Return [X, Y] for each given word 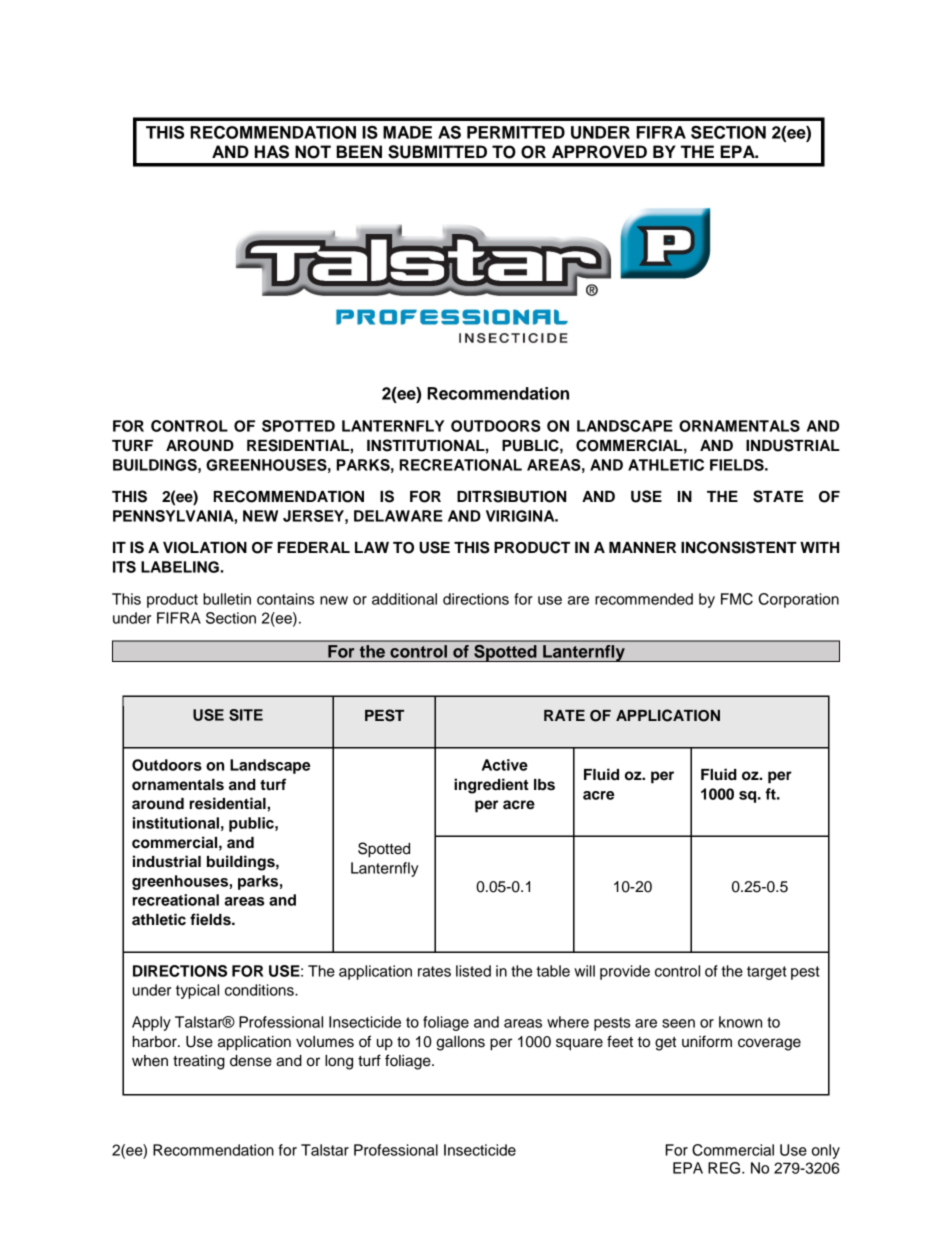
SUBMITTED [437, 152]
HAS [272, 152]
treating [199, 1062]
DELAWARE [398, 516]
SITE [246, 715]
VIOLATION [205, 548]
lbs [544, 785]
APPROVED [599, 152]
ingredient [491, 786]
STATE [778, 496]
